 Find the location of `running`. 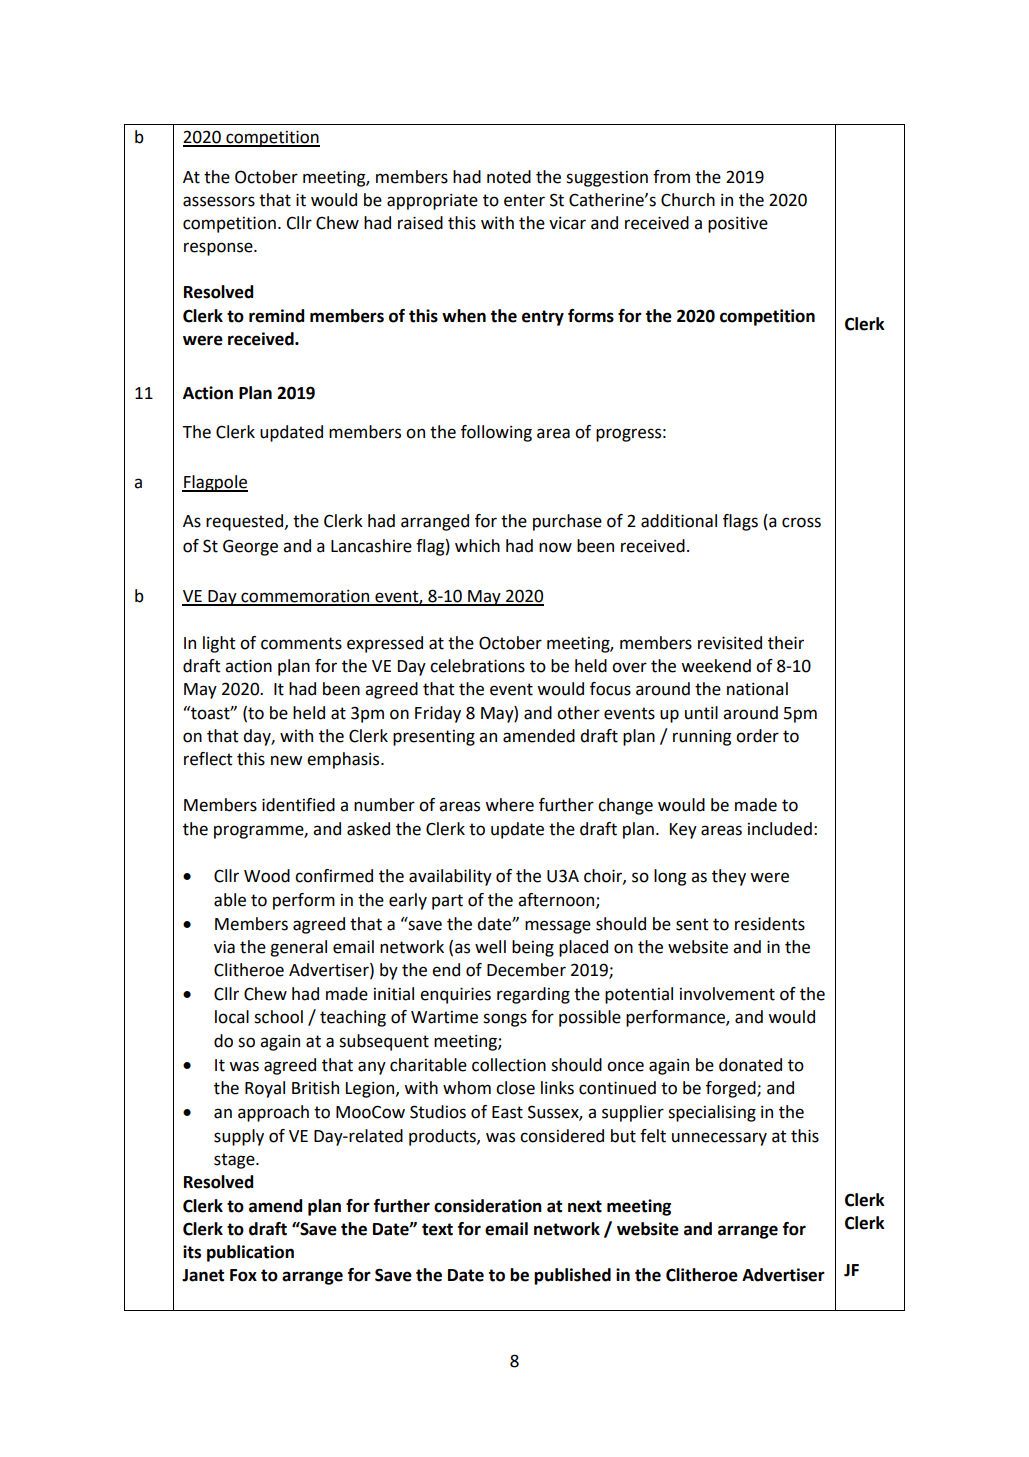

running is located at coordinates (702, 737).
